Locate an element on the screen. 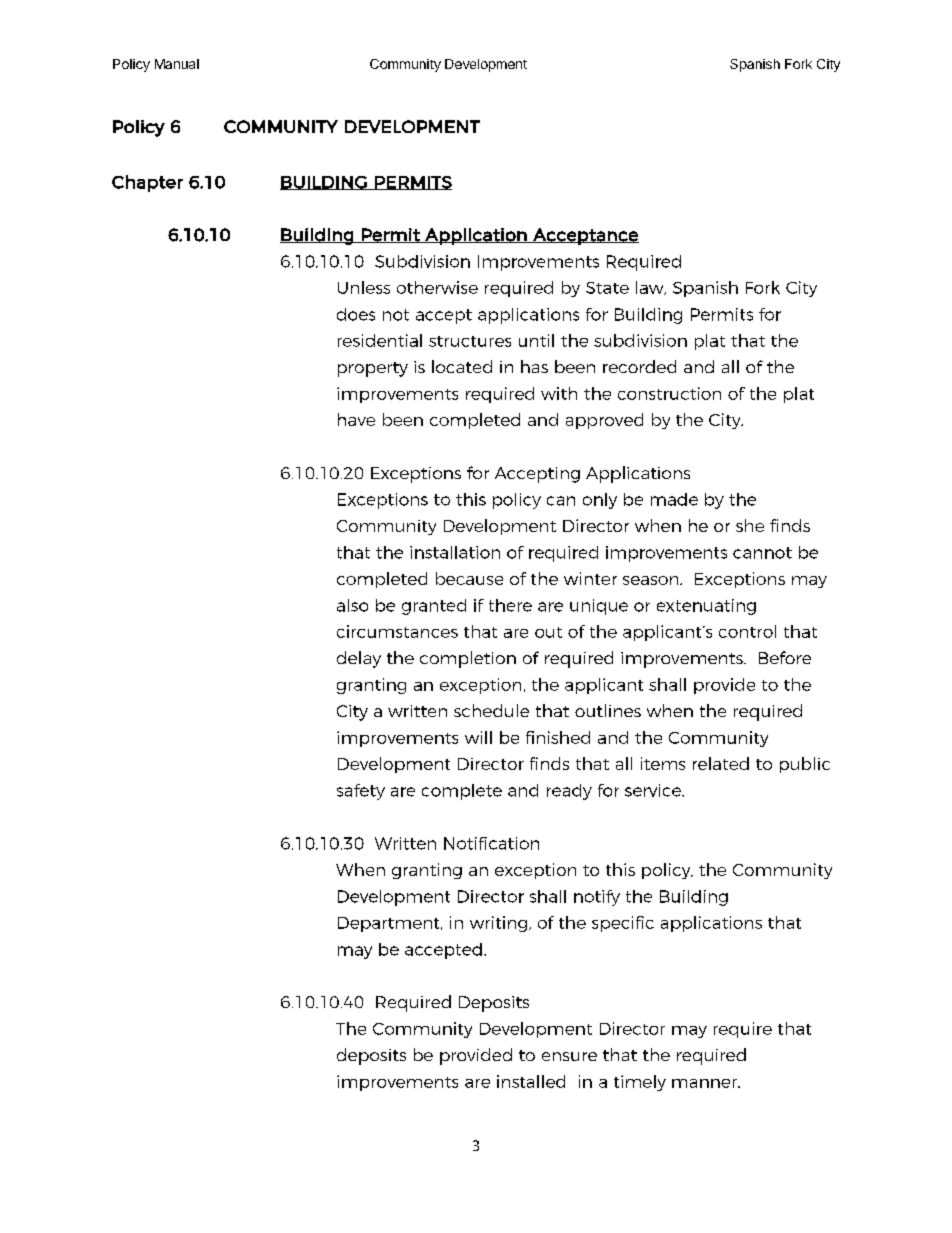  installed is located at coordinates (531, 1081).
